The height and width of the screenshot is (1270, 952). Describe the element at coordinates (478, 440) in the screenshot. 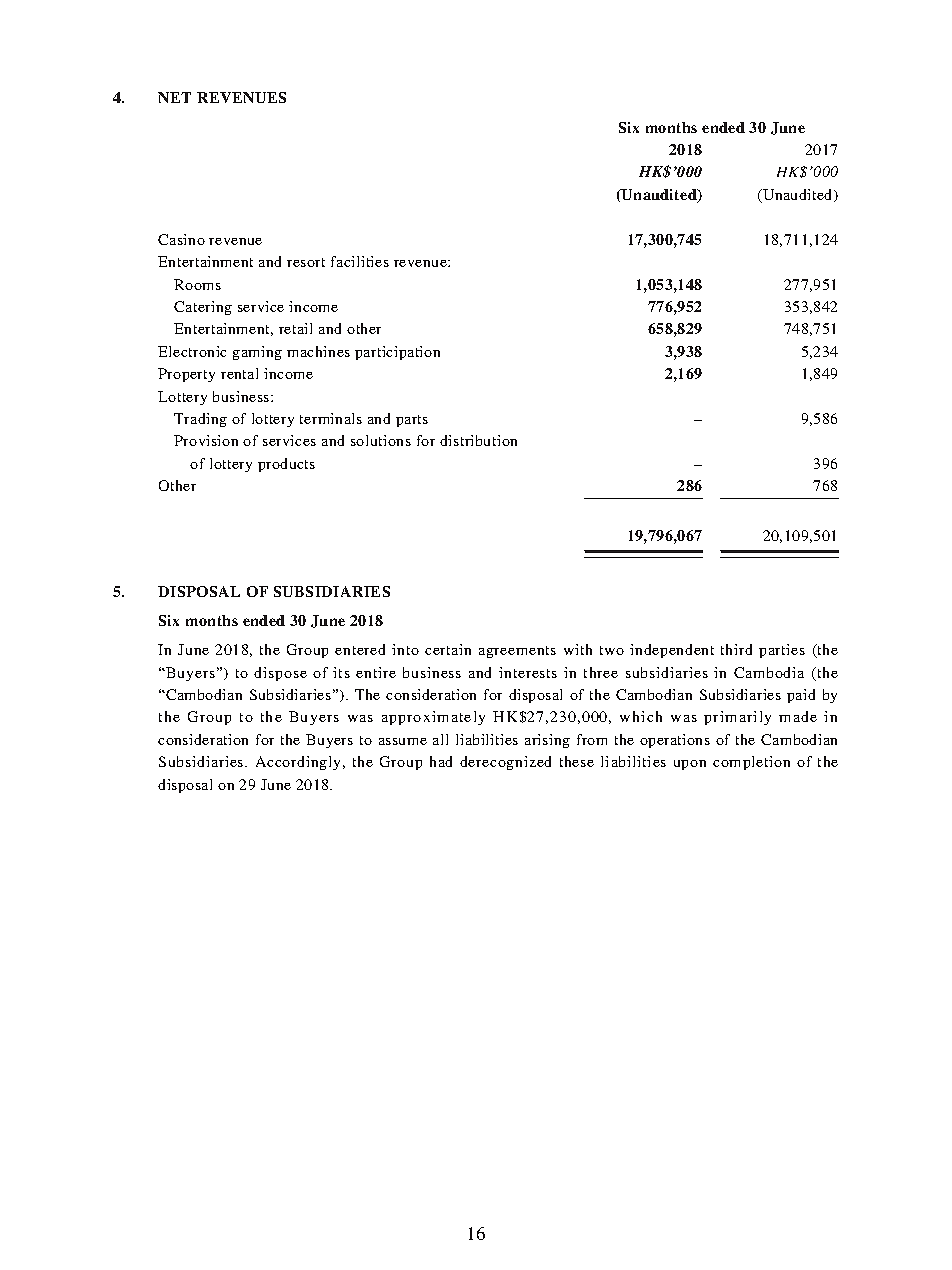

I see `distribution` at that location.
